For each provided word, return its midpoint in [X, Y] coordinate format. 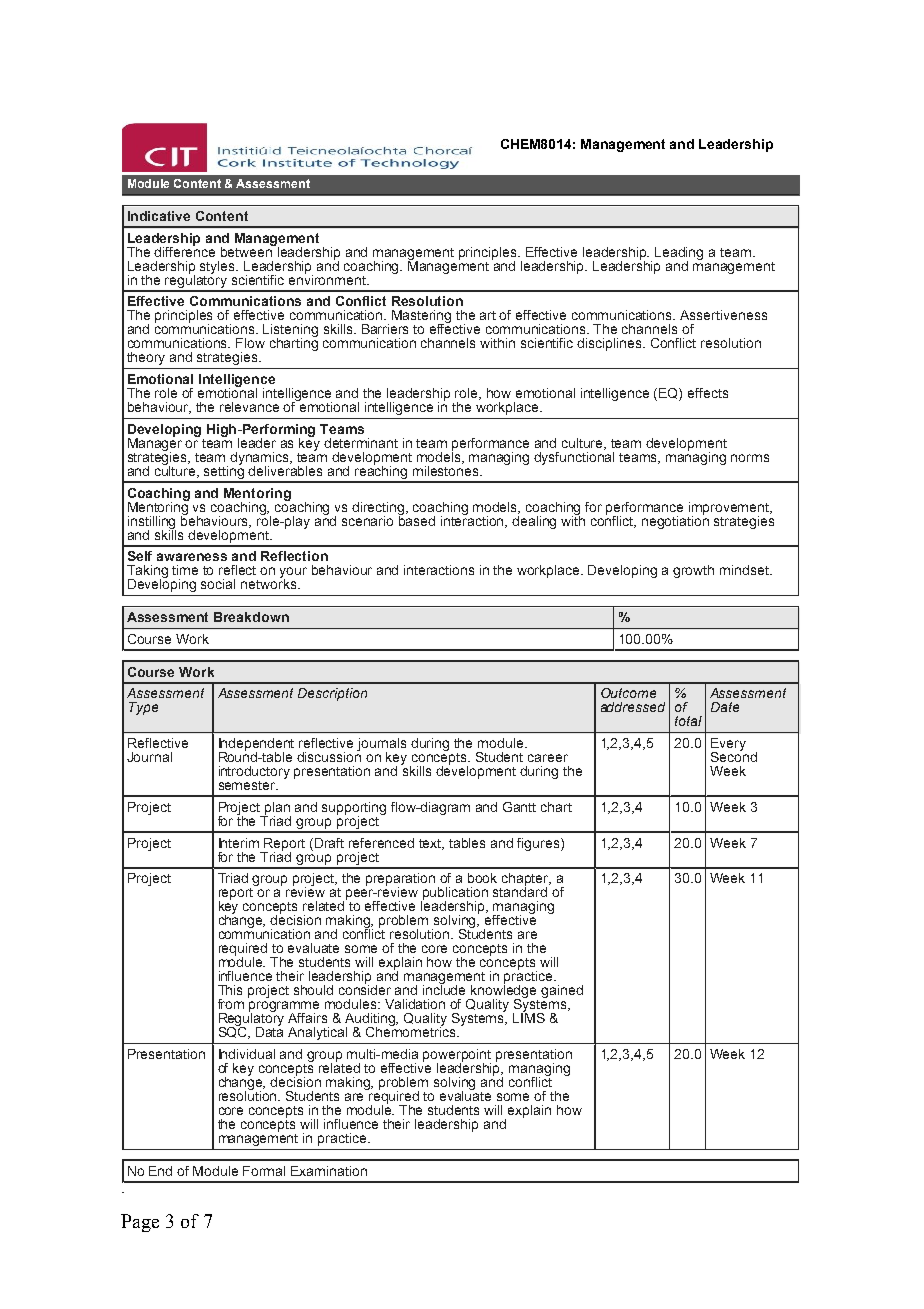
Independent [256, 745]
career [548, 758]
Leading [679, 254]
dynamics [261, 459]
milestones [447, 469]
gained [562, 991]
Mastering [421, 318]
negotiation [675, 521]
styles [219, 267]
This [230, 990]
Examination [329, 1171]
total [688, 721]
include [444, 989]
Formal [264, 1171]
